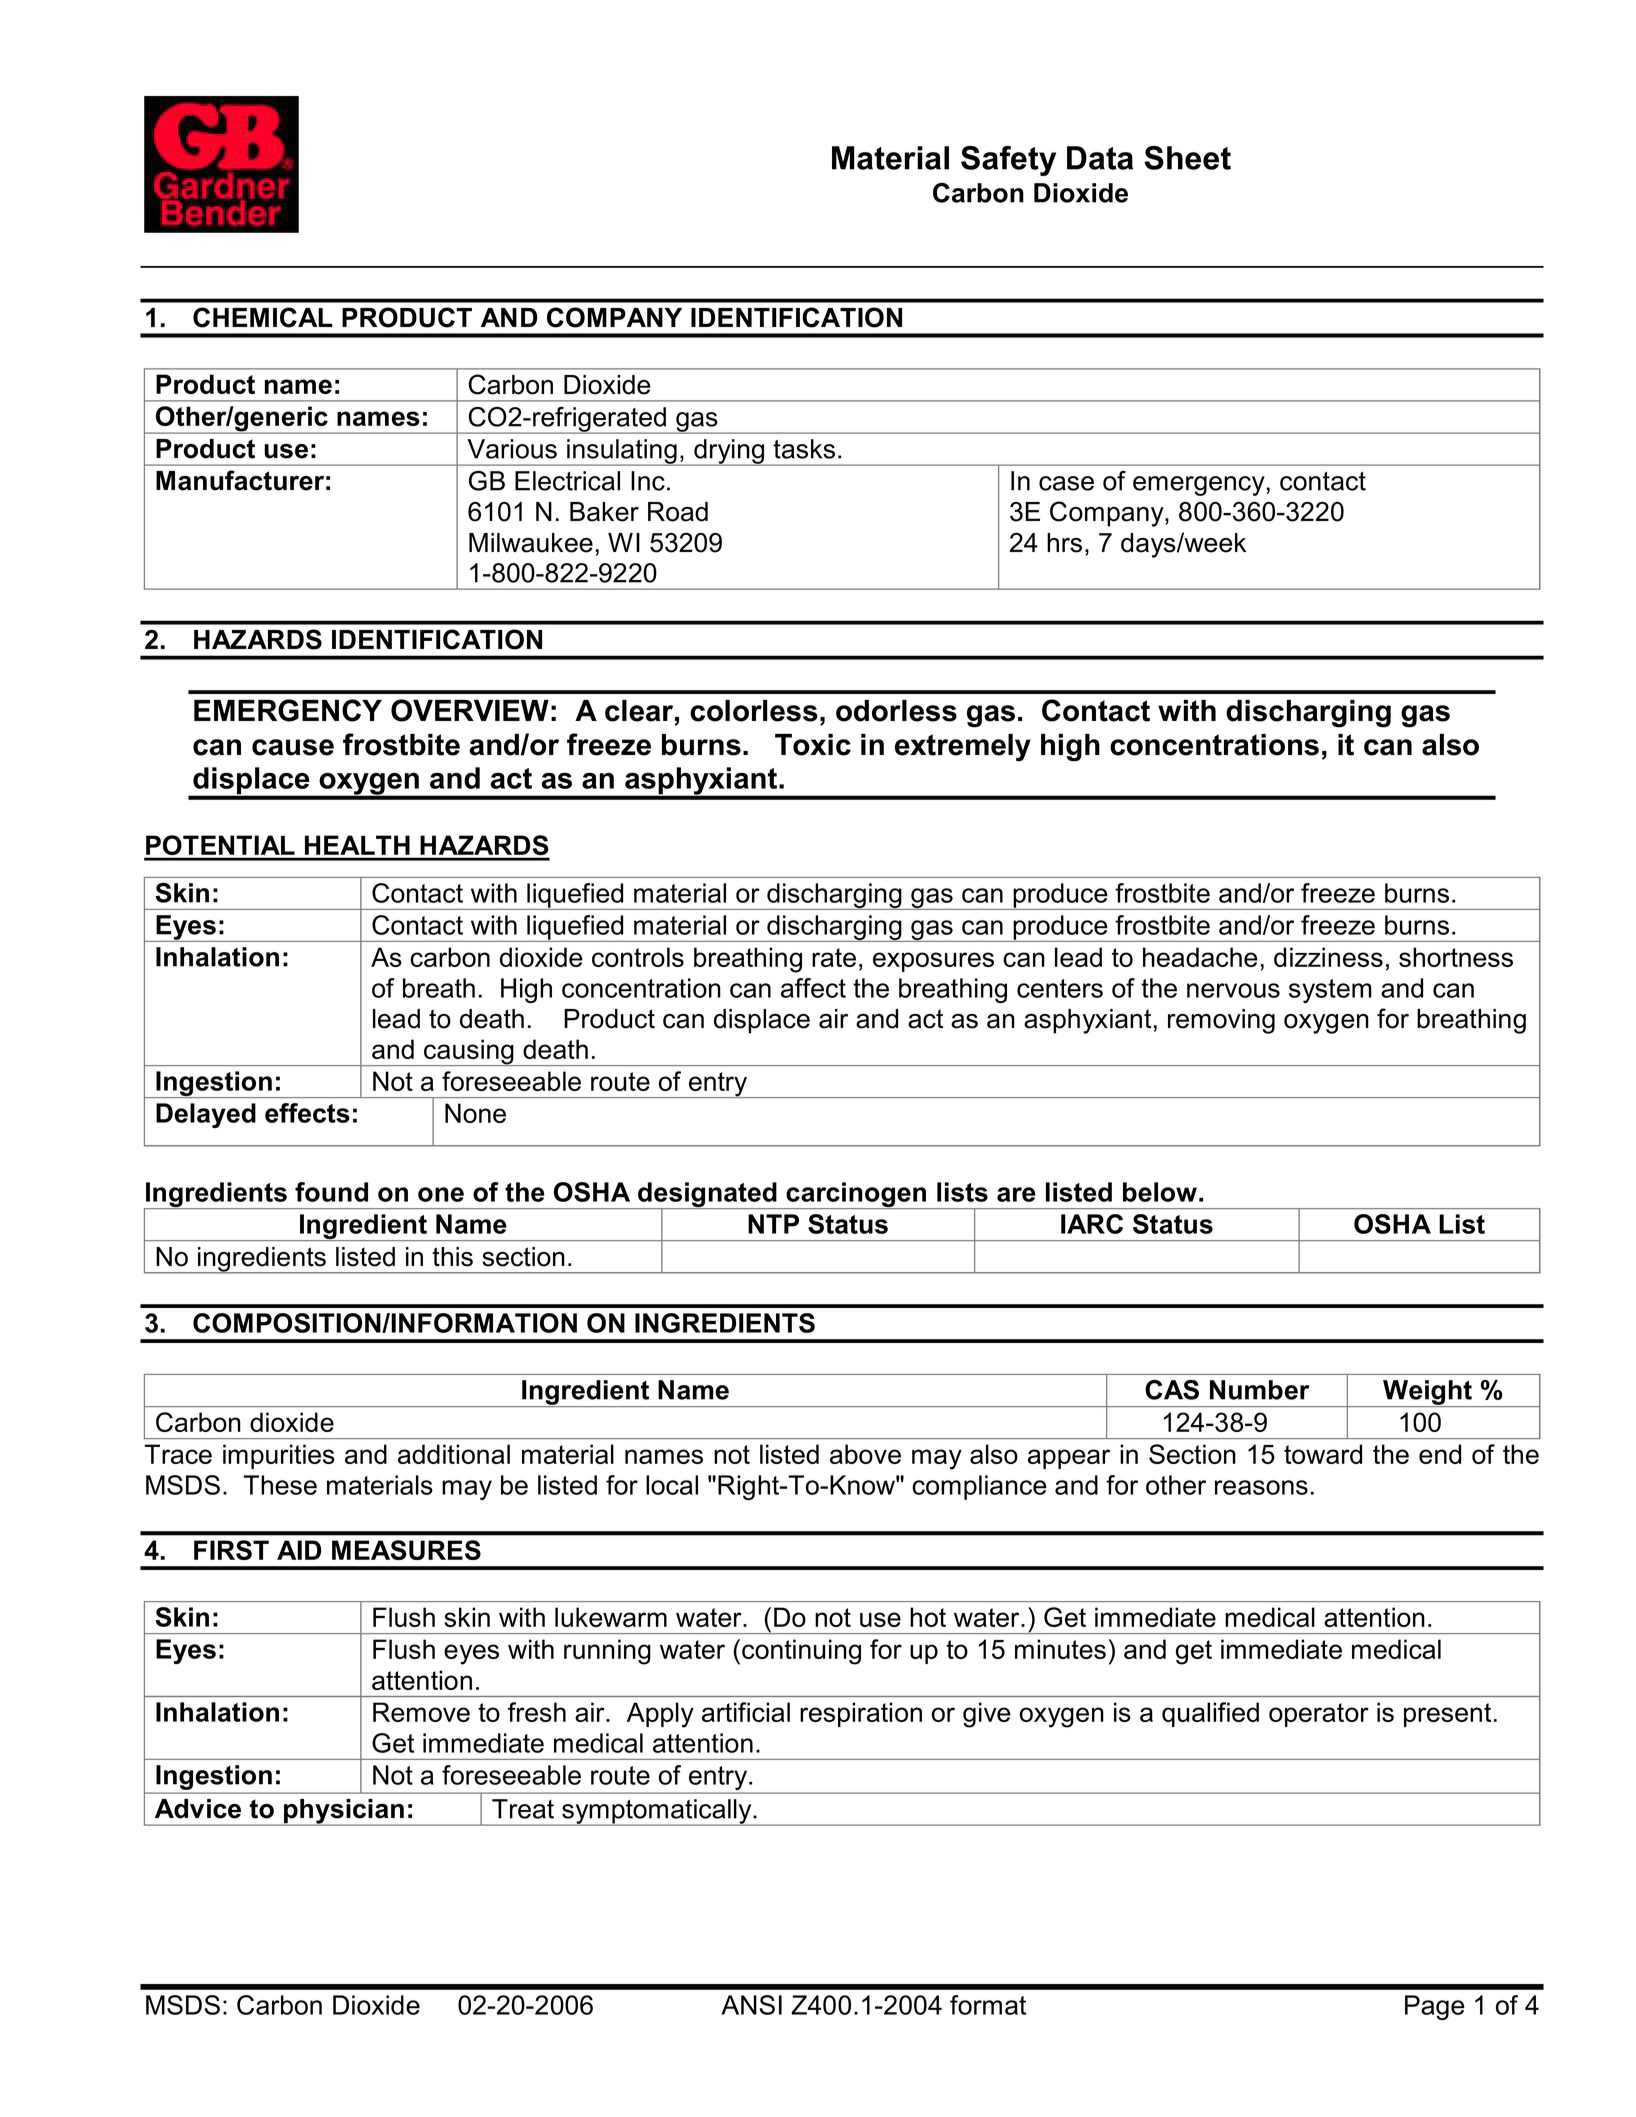 The image size is (1636, 2117). What do you see at coordinates (263, 317) in the image?
I see `CHEMICAL` at bounding box center [263, 317].
